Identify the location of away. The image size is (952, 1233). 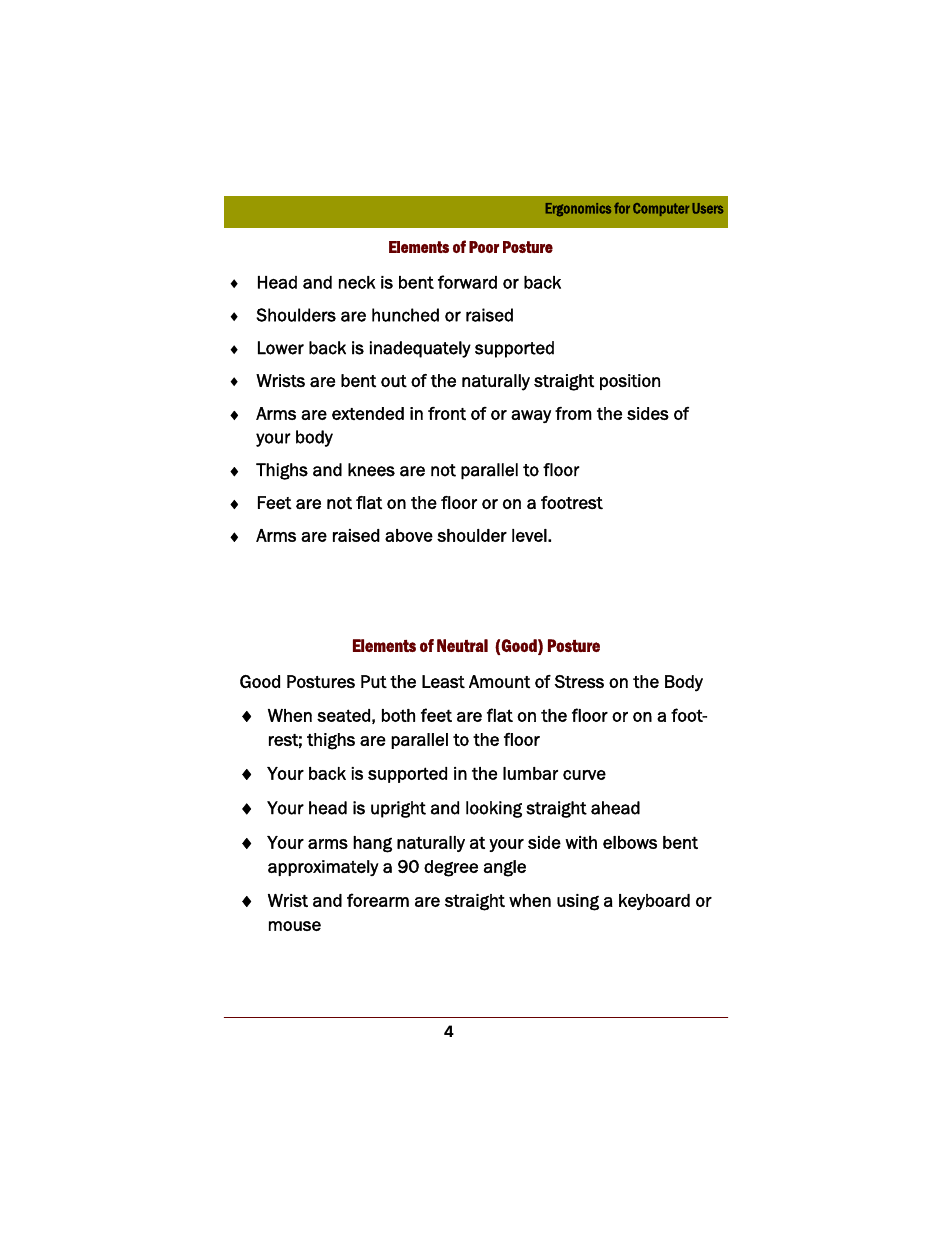
(531, 416).
